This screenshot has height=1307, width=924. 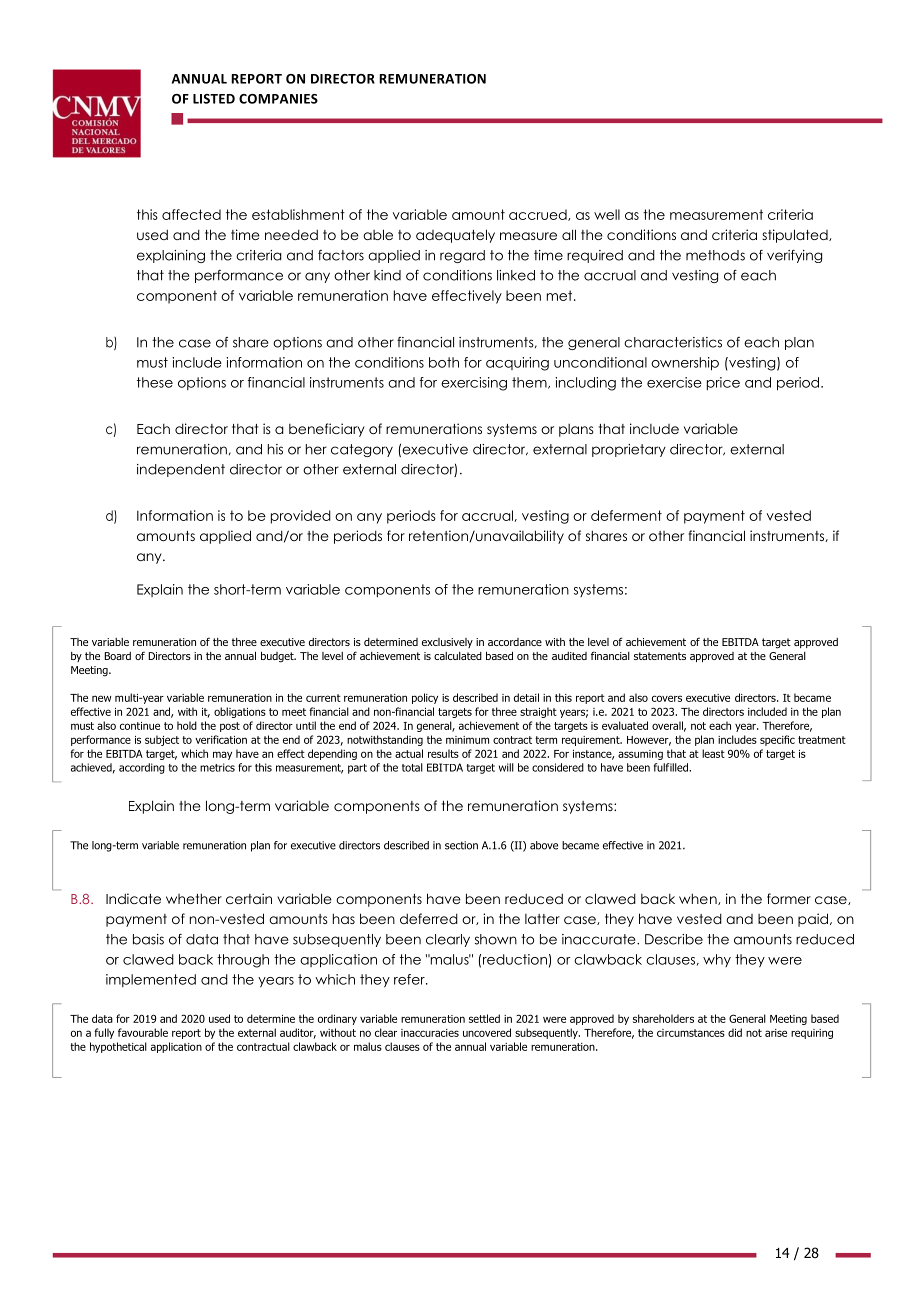 I want to click on LISTED, so click(x=214, y=99).
